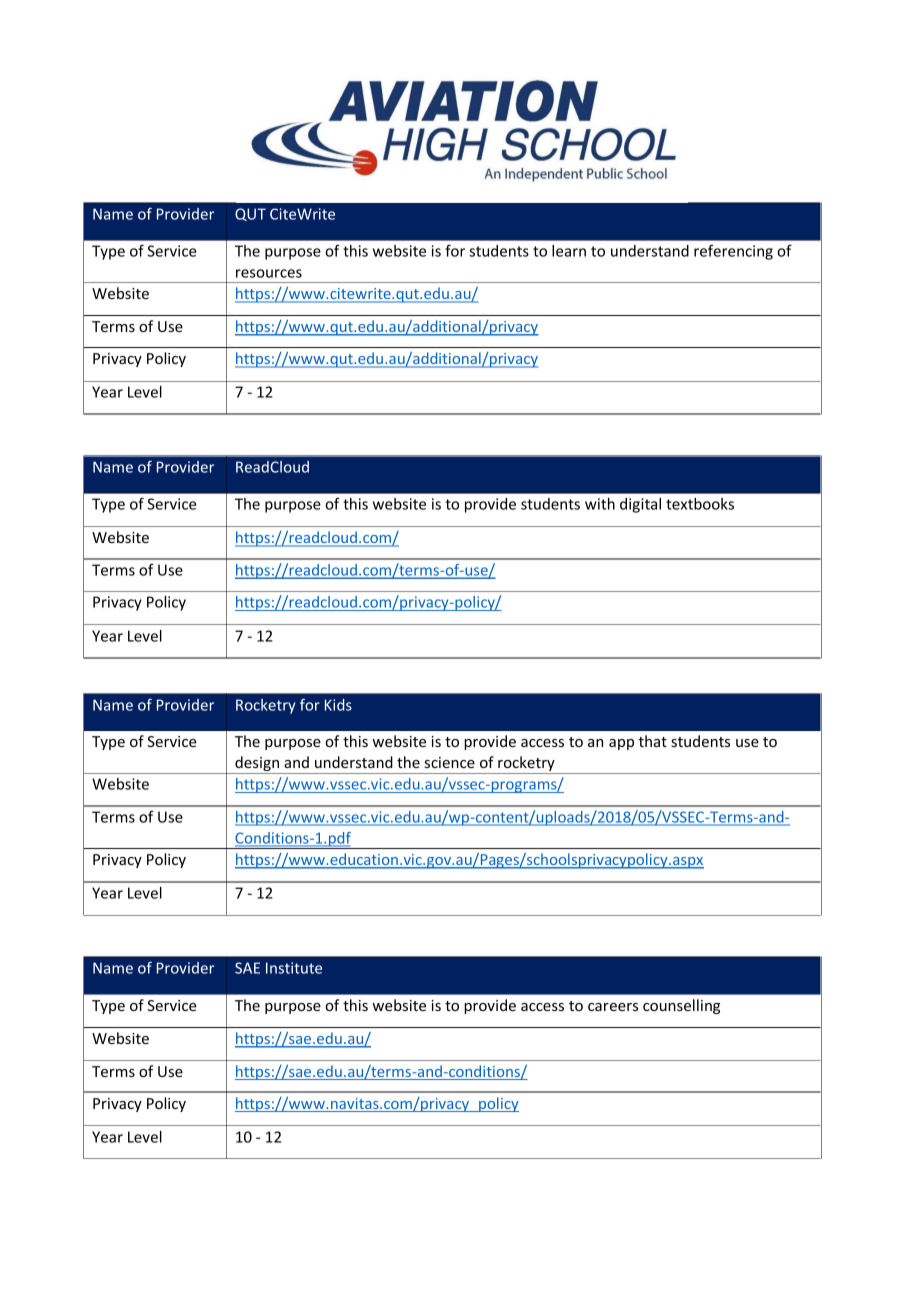  What do you see at coordinates (269, 273) in the screenshot?
I see `resources` at bounding box center [269, 273].
